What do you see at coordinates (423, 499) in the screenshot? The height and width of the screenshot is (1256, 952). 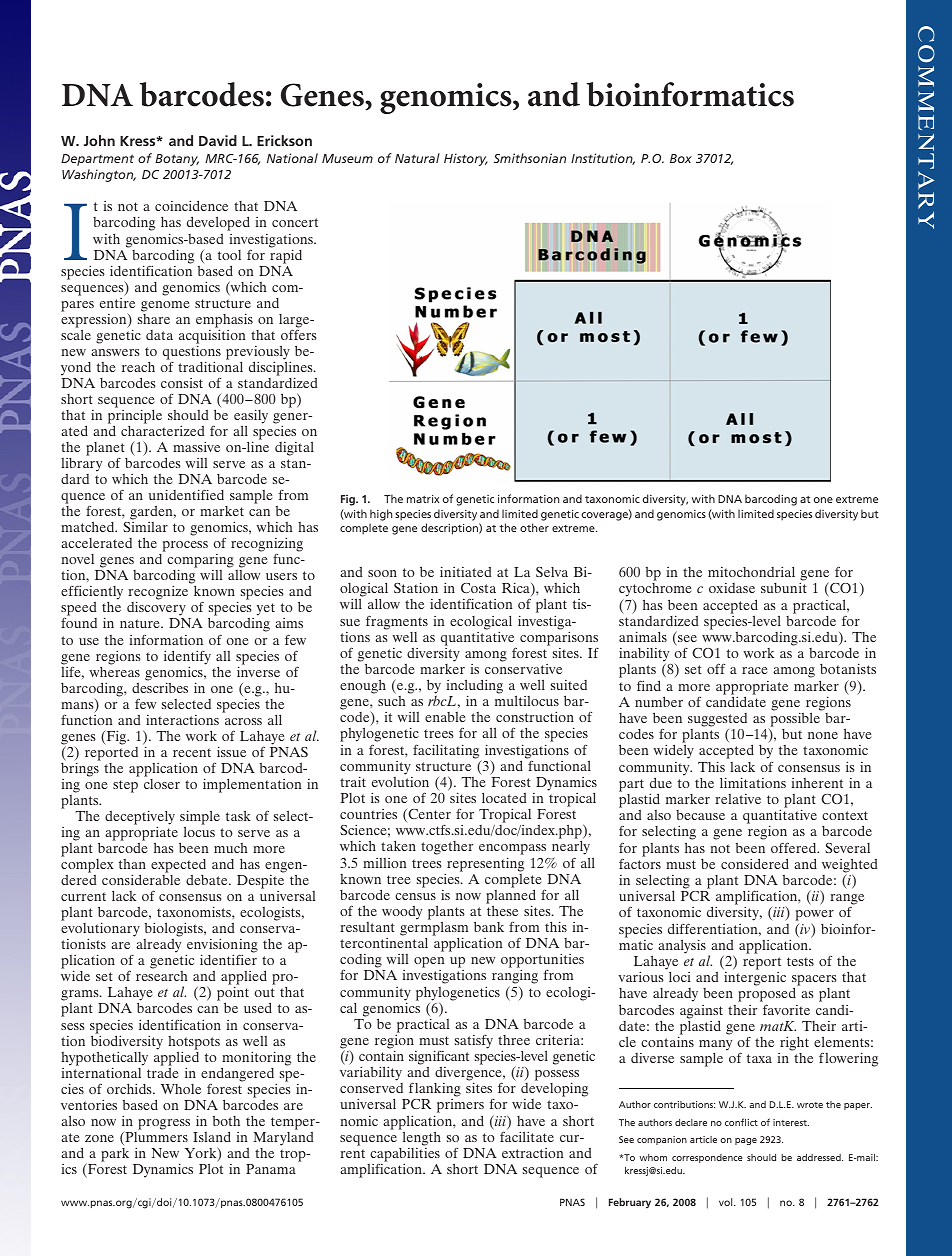 I see `matrix` at bounding box center [423, 499].
